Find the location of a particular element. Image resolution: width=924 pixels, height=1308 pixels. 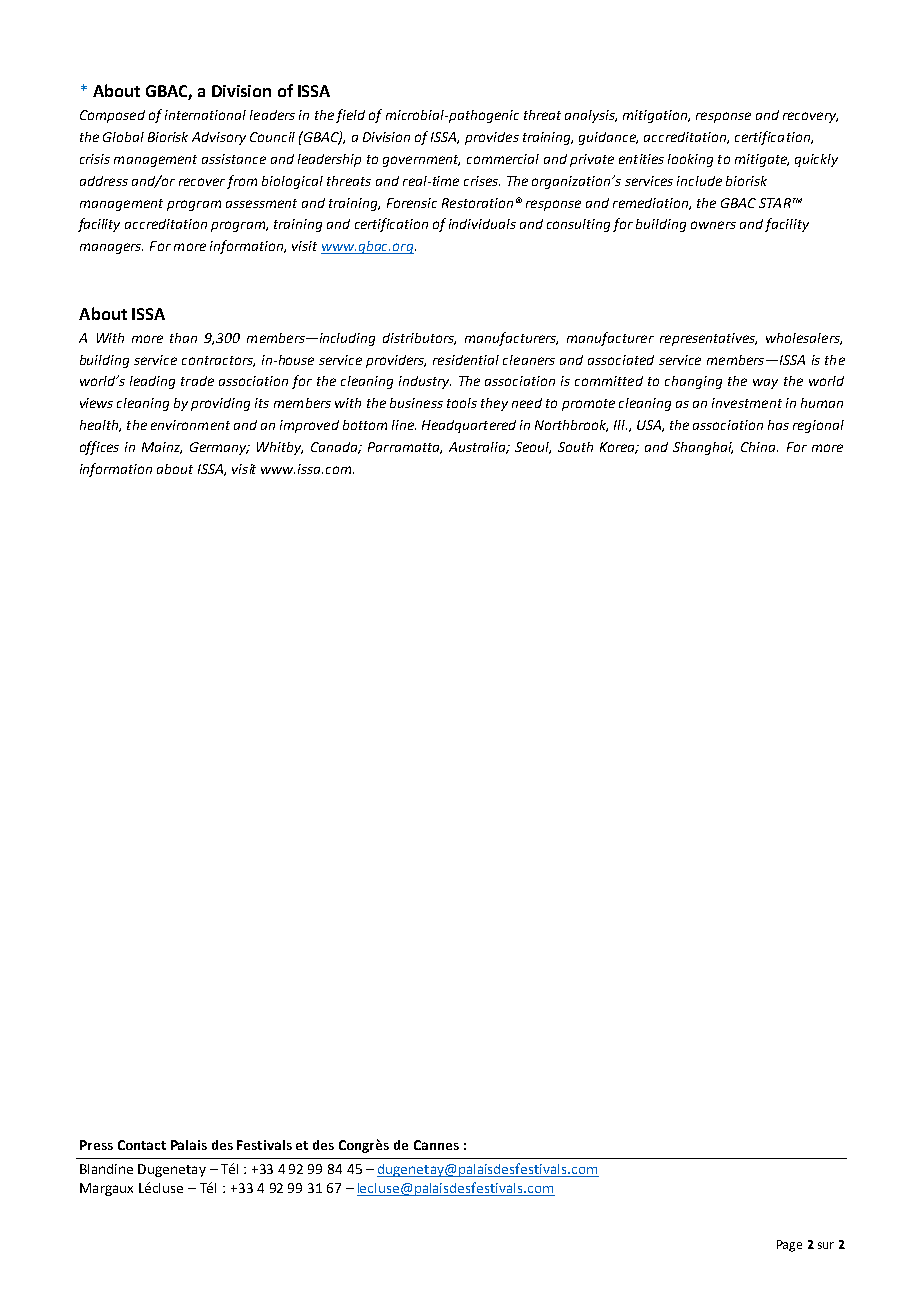

Shanghai is located at coordinates (703, 448).
